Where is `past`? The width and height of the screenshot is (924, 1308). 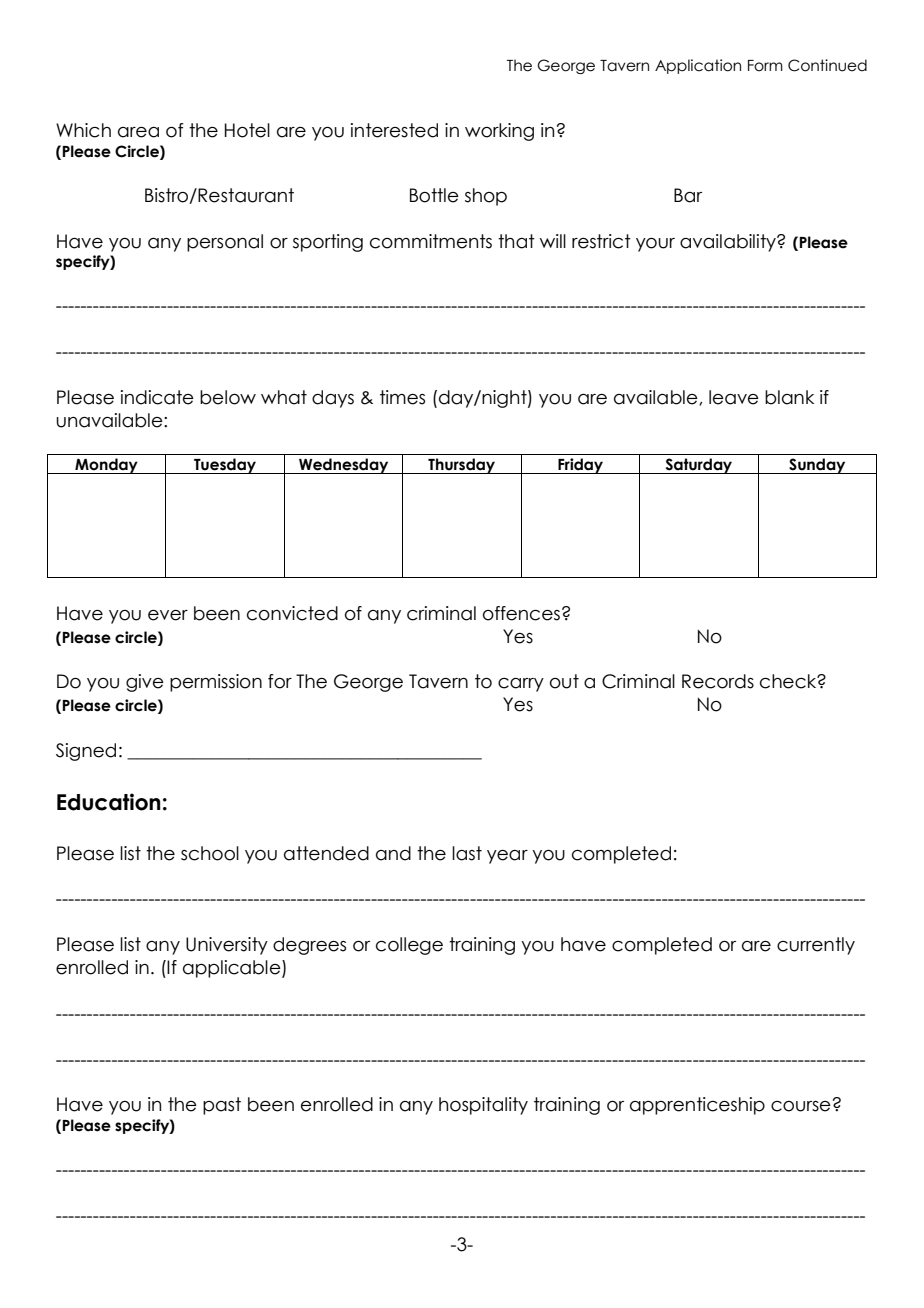 past is located at coordinates (222, 1106).
